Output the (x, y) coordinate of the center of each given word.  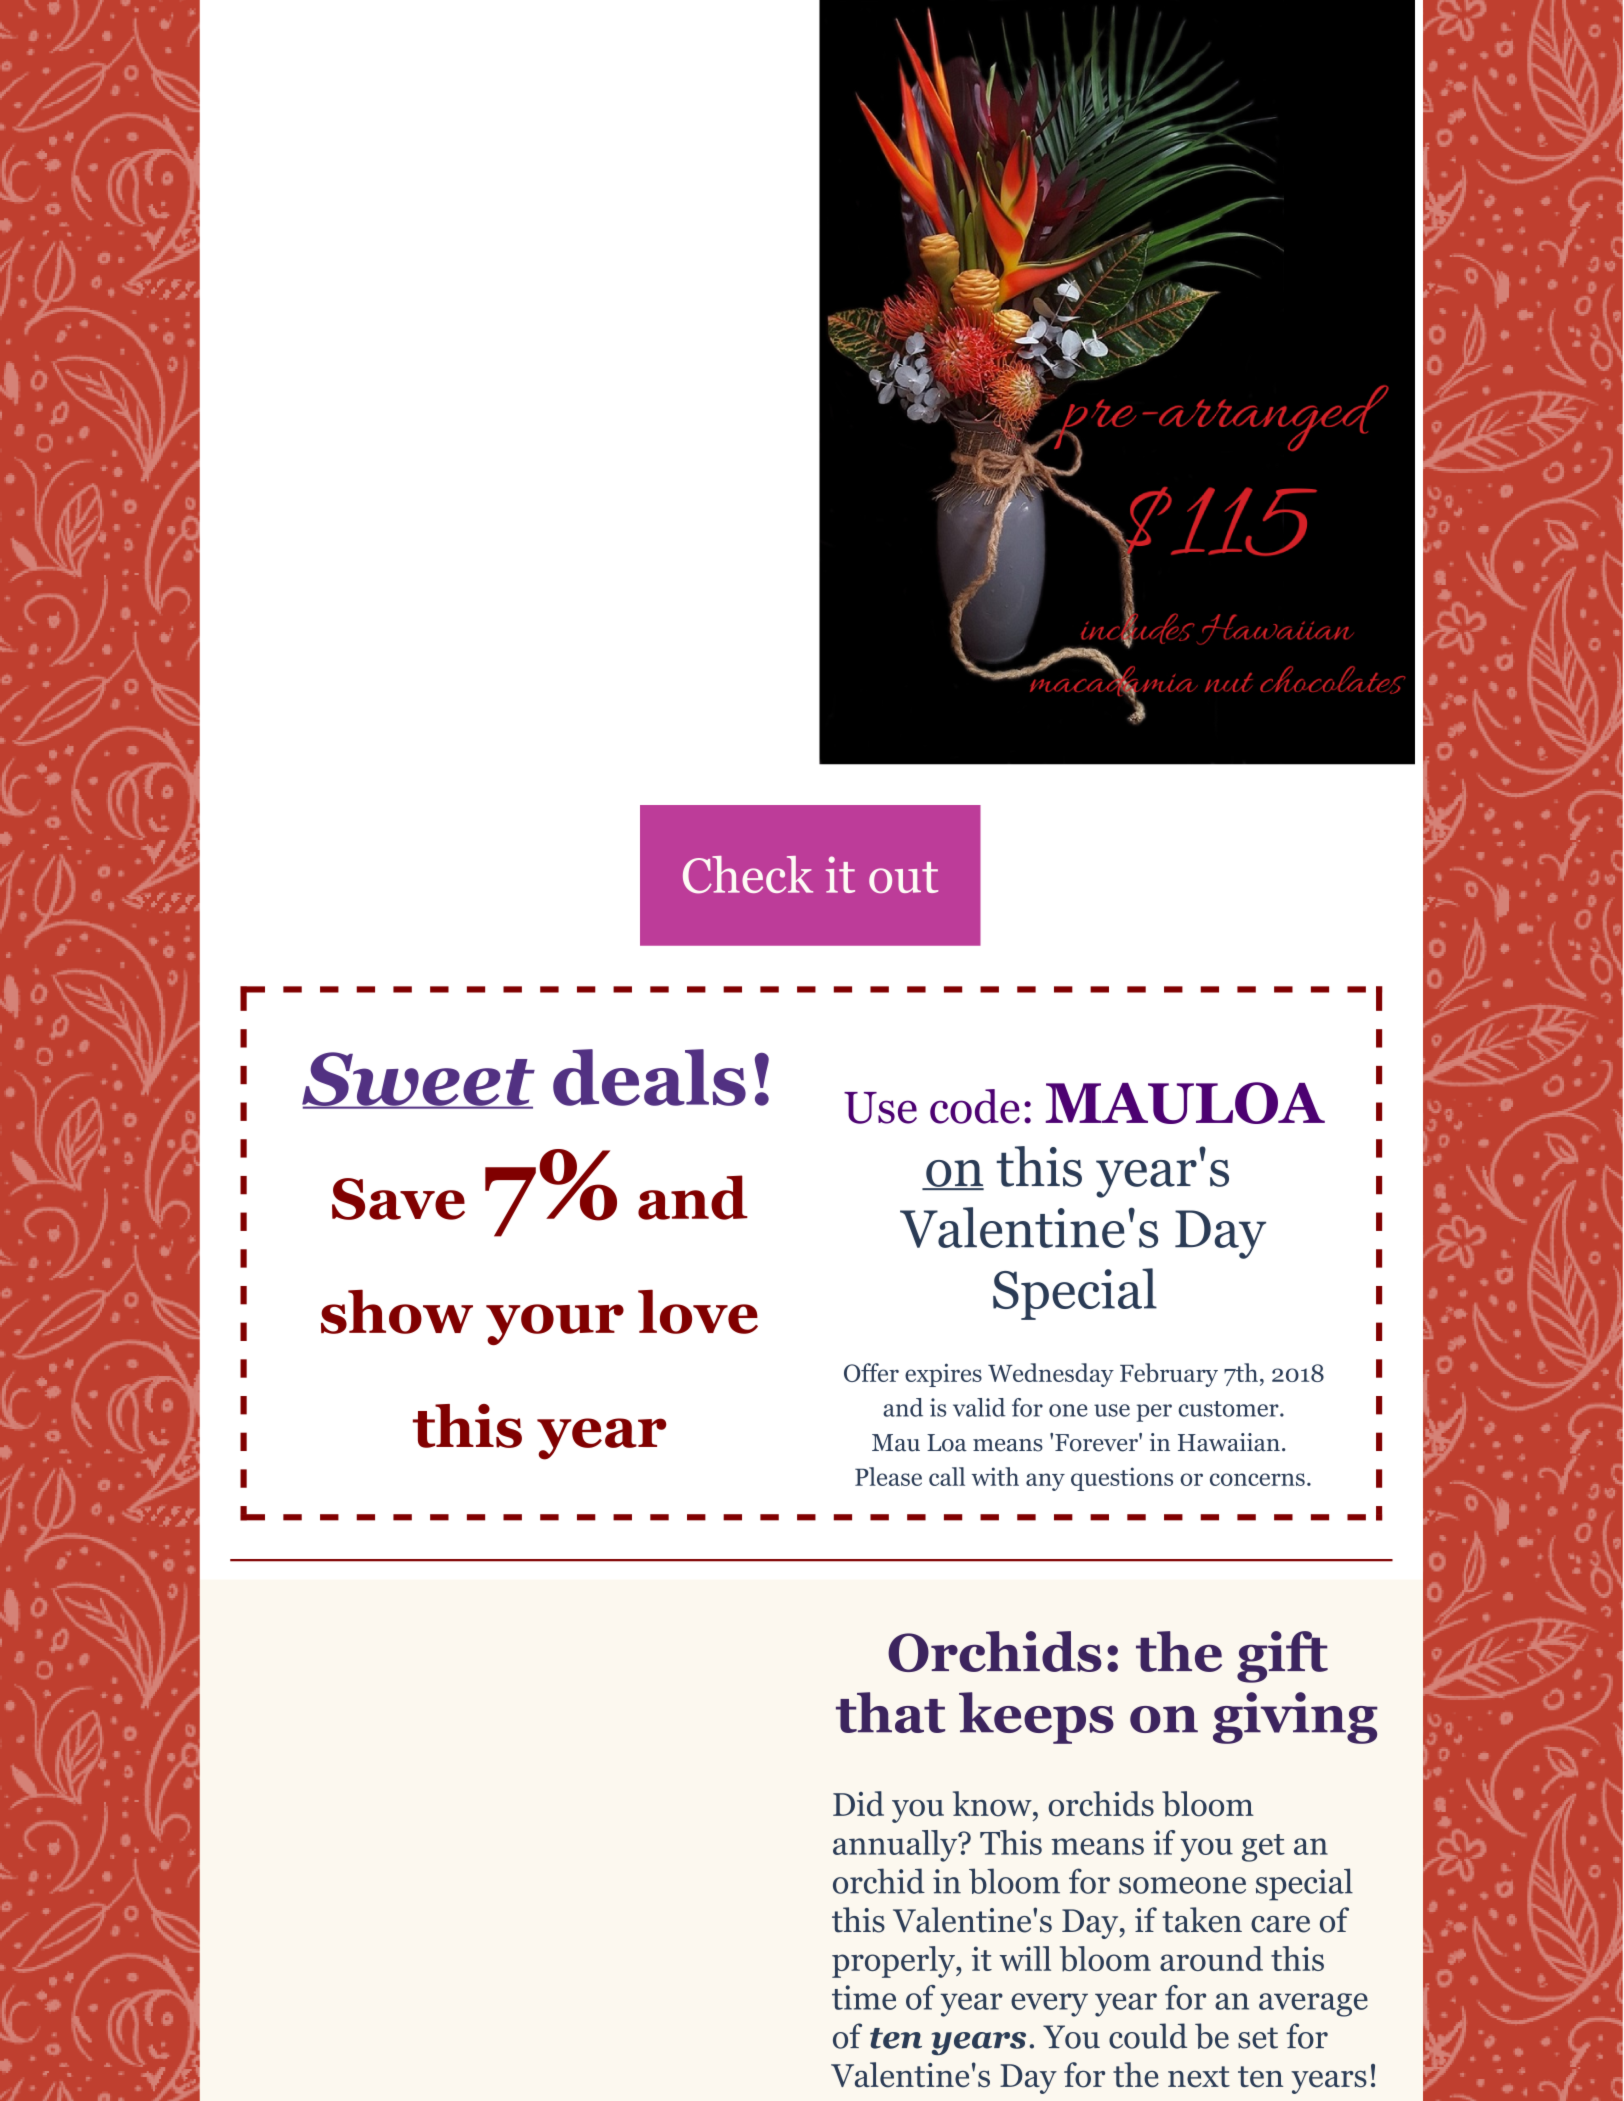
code (975, 1106)
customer (1229, 1409)
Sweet (418, 1080)
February (1169, 1375)
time (864, 1997)
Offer (871, 1372)
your (555, 1324)
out (903, 877)
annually (896, 1846)
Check (748, 875)
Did (858, 1804)
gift (1282, 1657)
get (1263, 1848)
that (890, 1712)
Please (888, 1476)
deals (649, 1077)
